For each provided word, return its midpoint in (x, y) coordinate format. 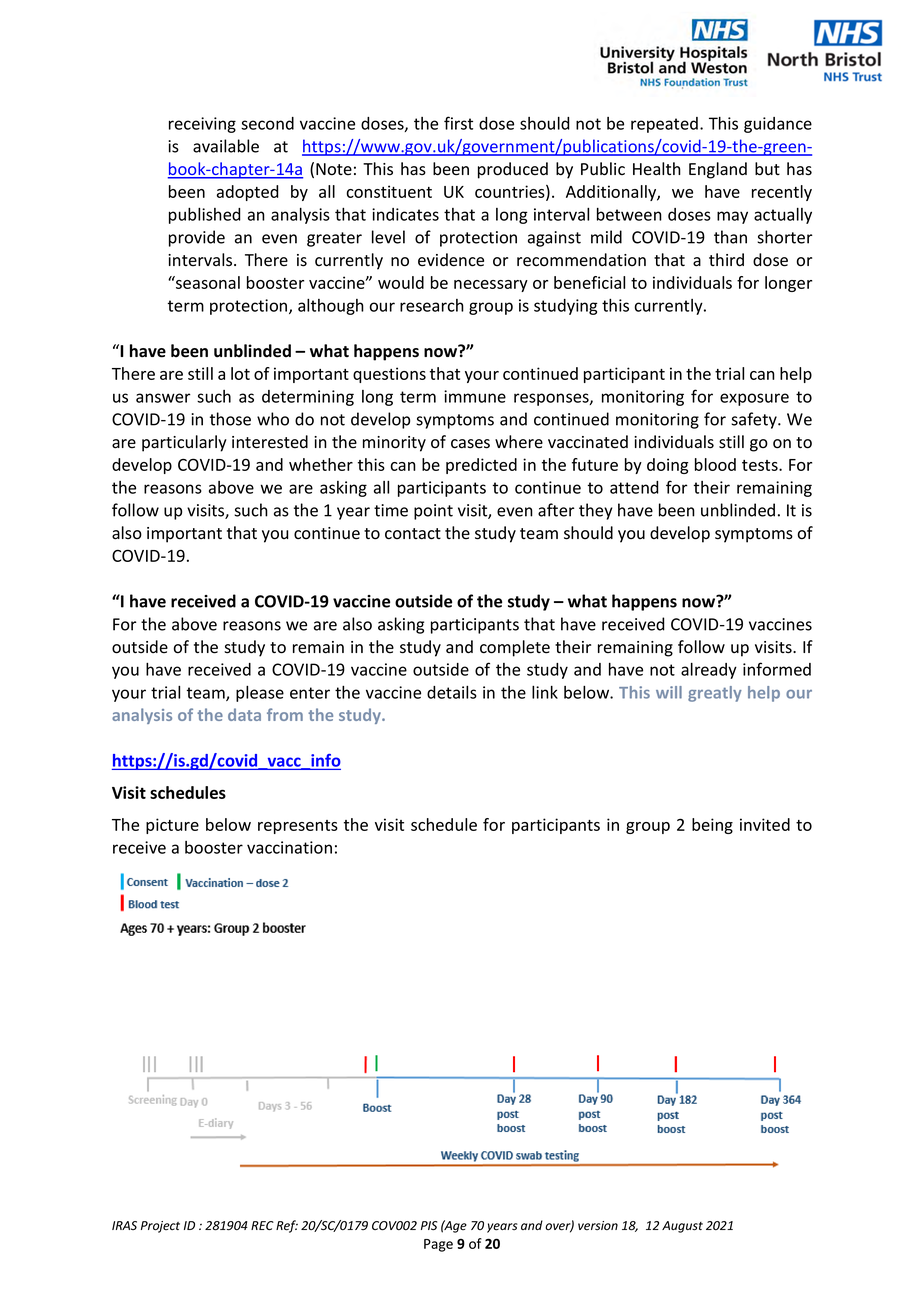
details (452, 692)
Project (160, 1227)
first (458, 123)
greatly (715, 694)
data (244, 714)
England (718, 170)
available (226, 146)
